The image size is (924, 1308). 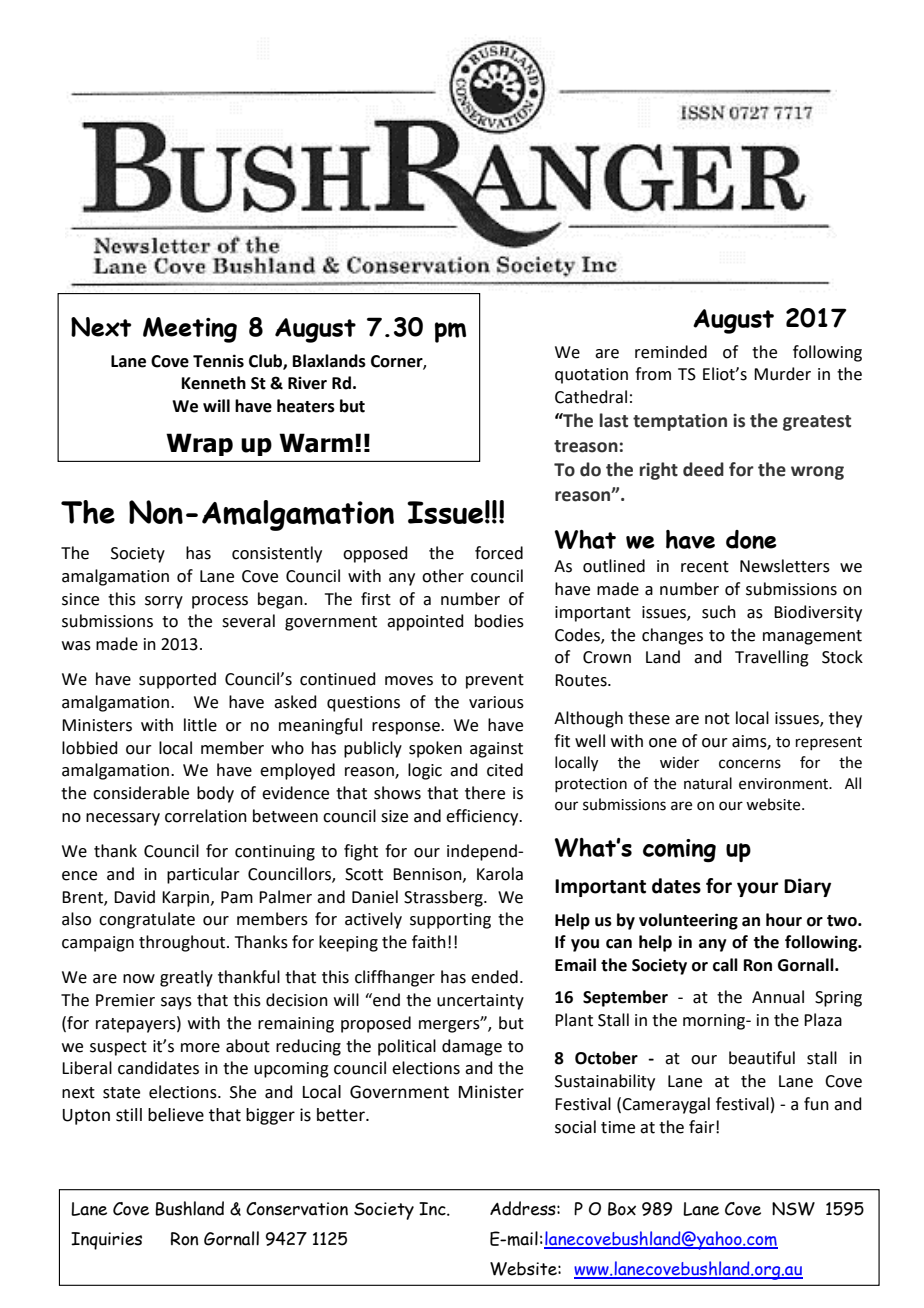 I want to click on Box, so click(x=622, y=1209).
